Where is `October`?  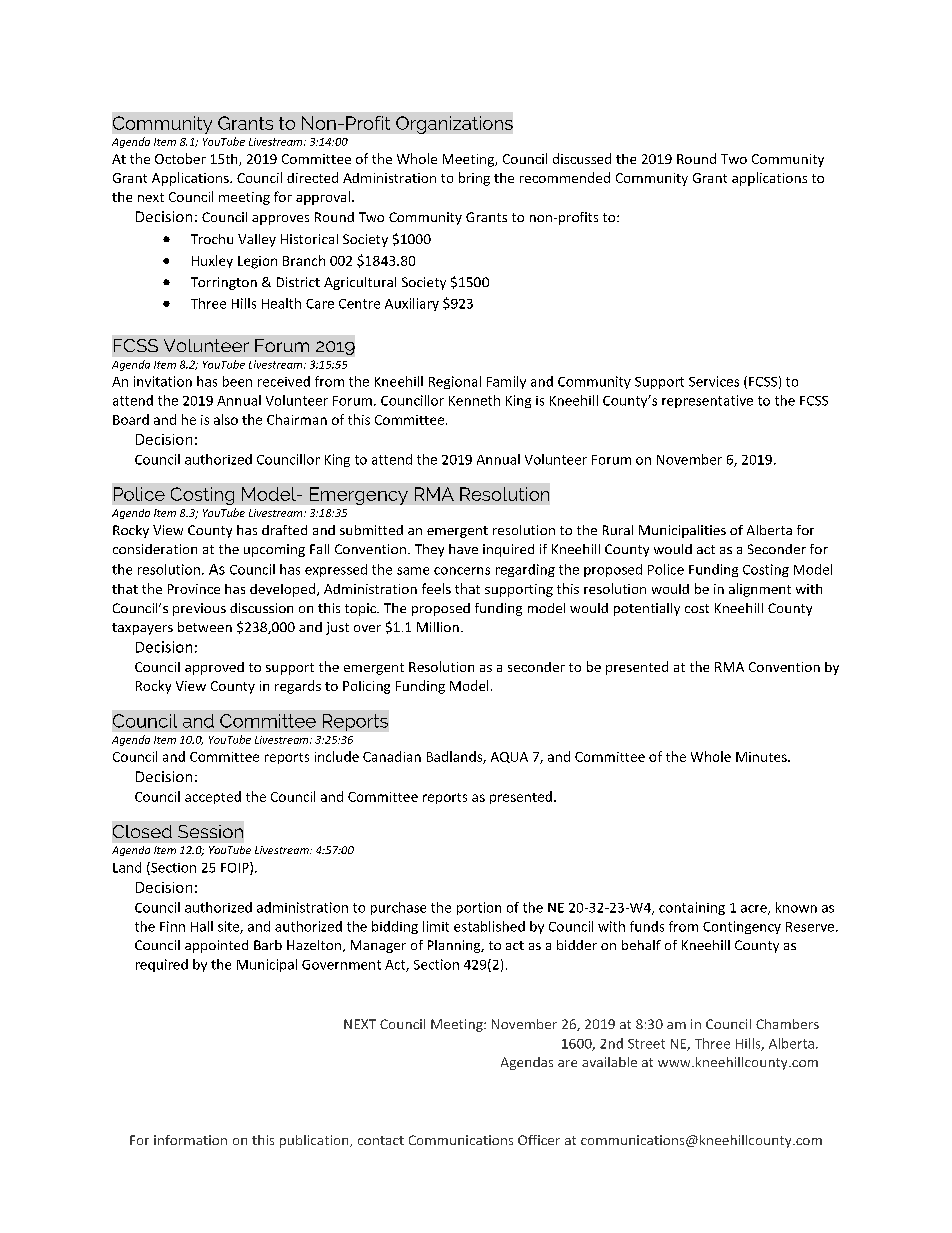
October is located at coordinates (180, 158).
